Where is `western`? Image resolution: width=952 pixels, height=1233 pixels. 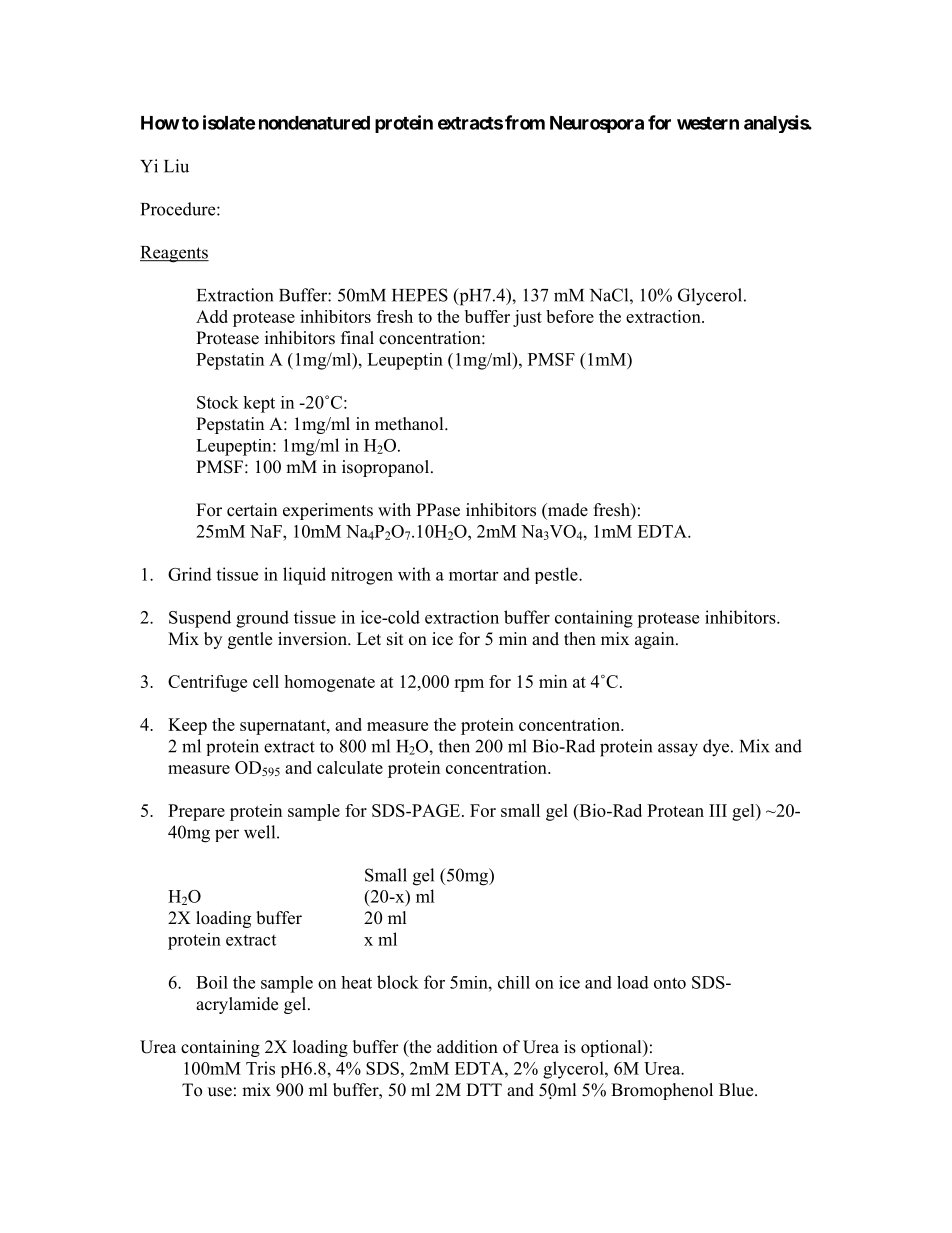
western is located at coordinates (708, 123).
